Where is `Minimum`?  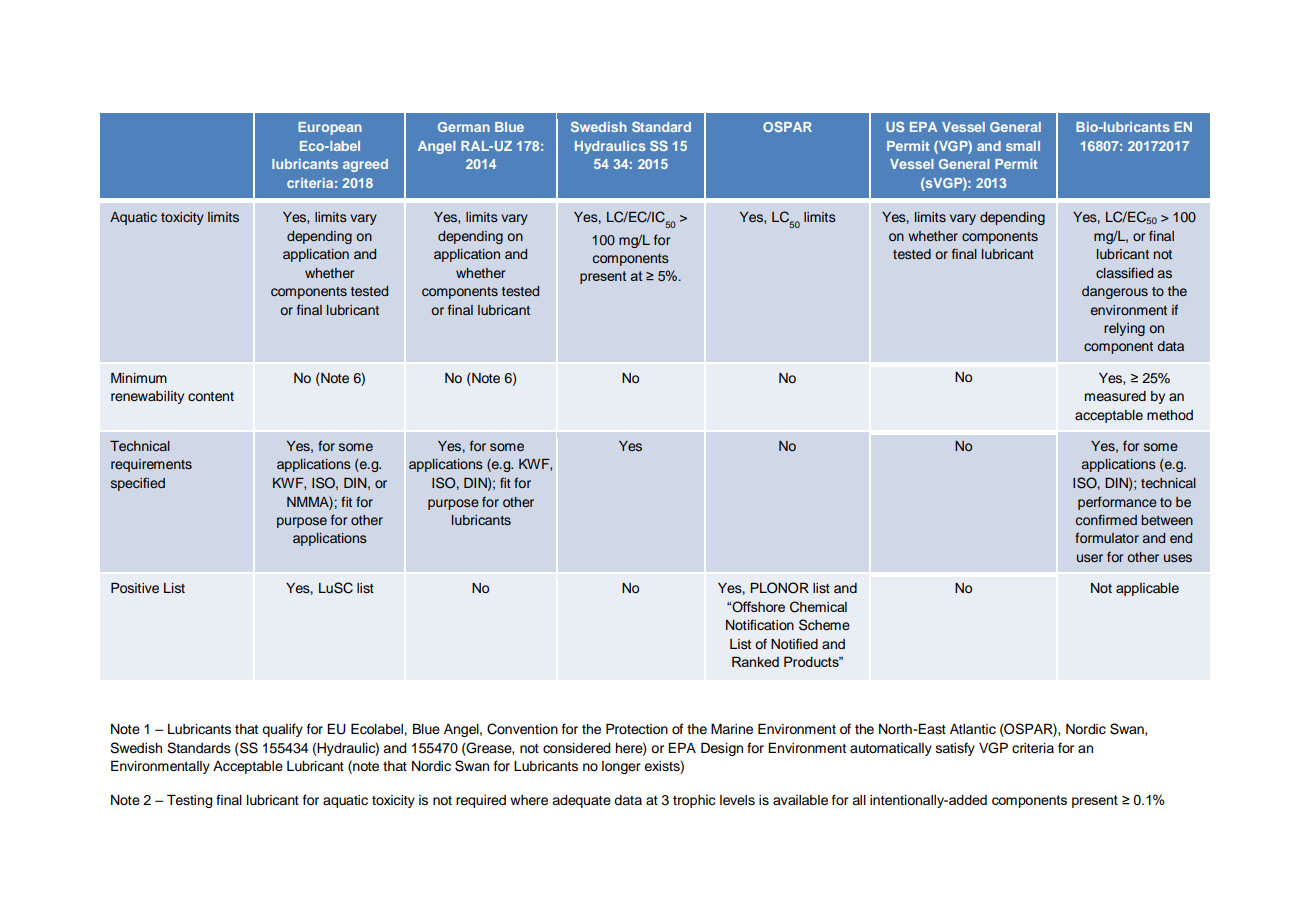
Minimum is located at coordinates (139, 378).
